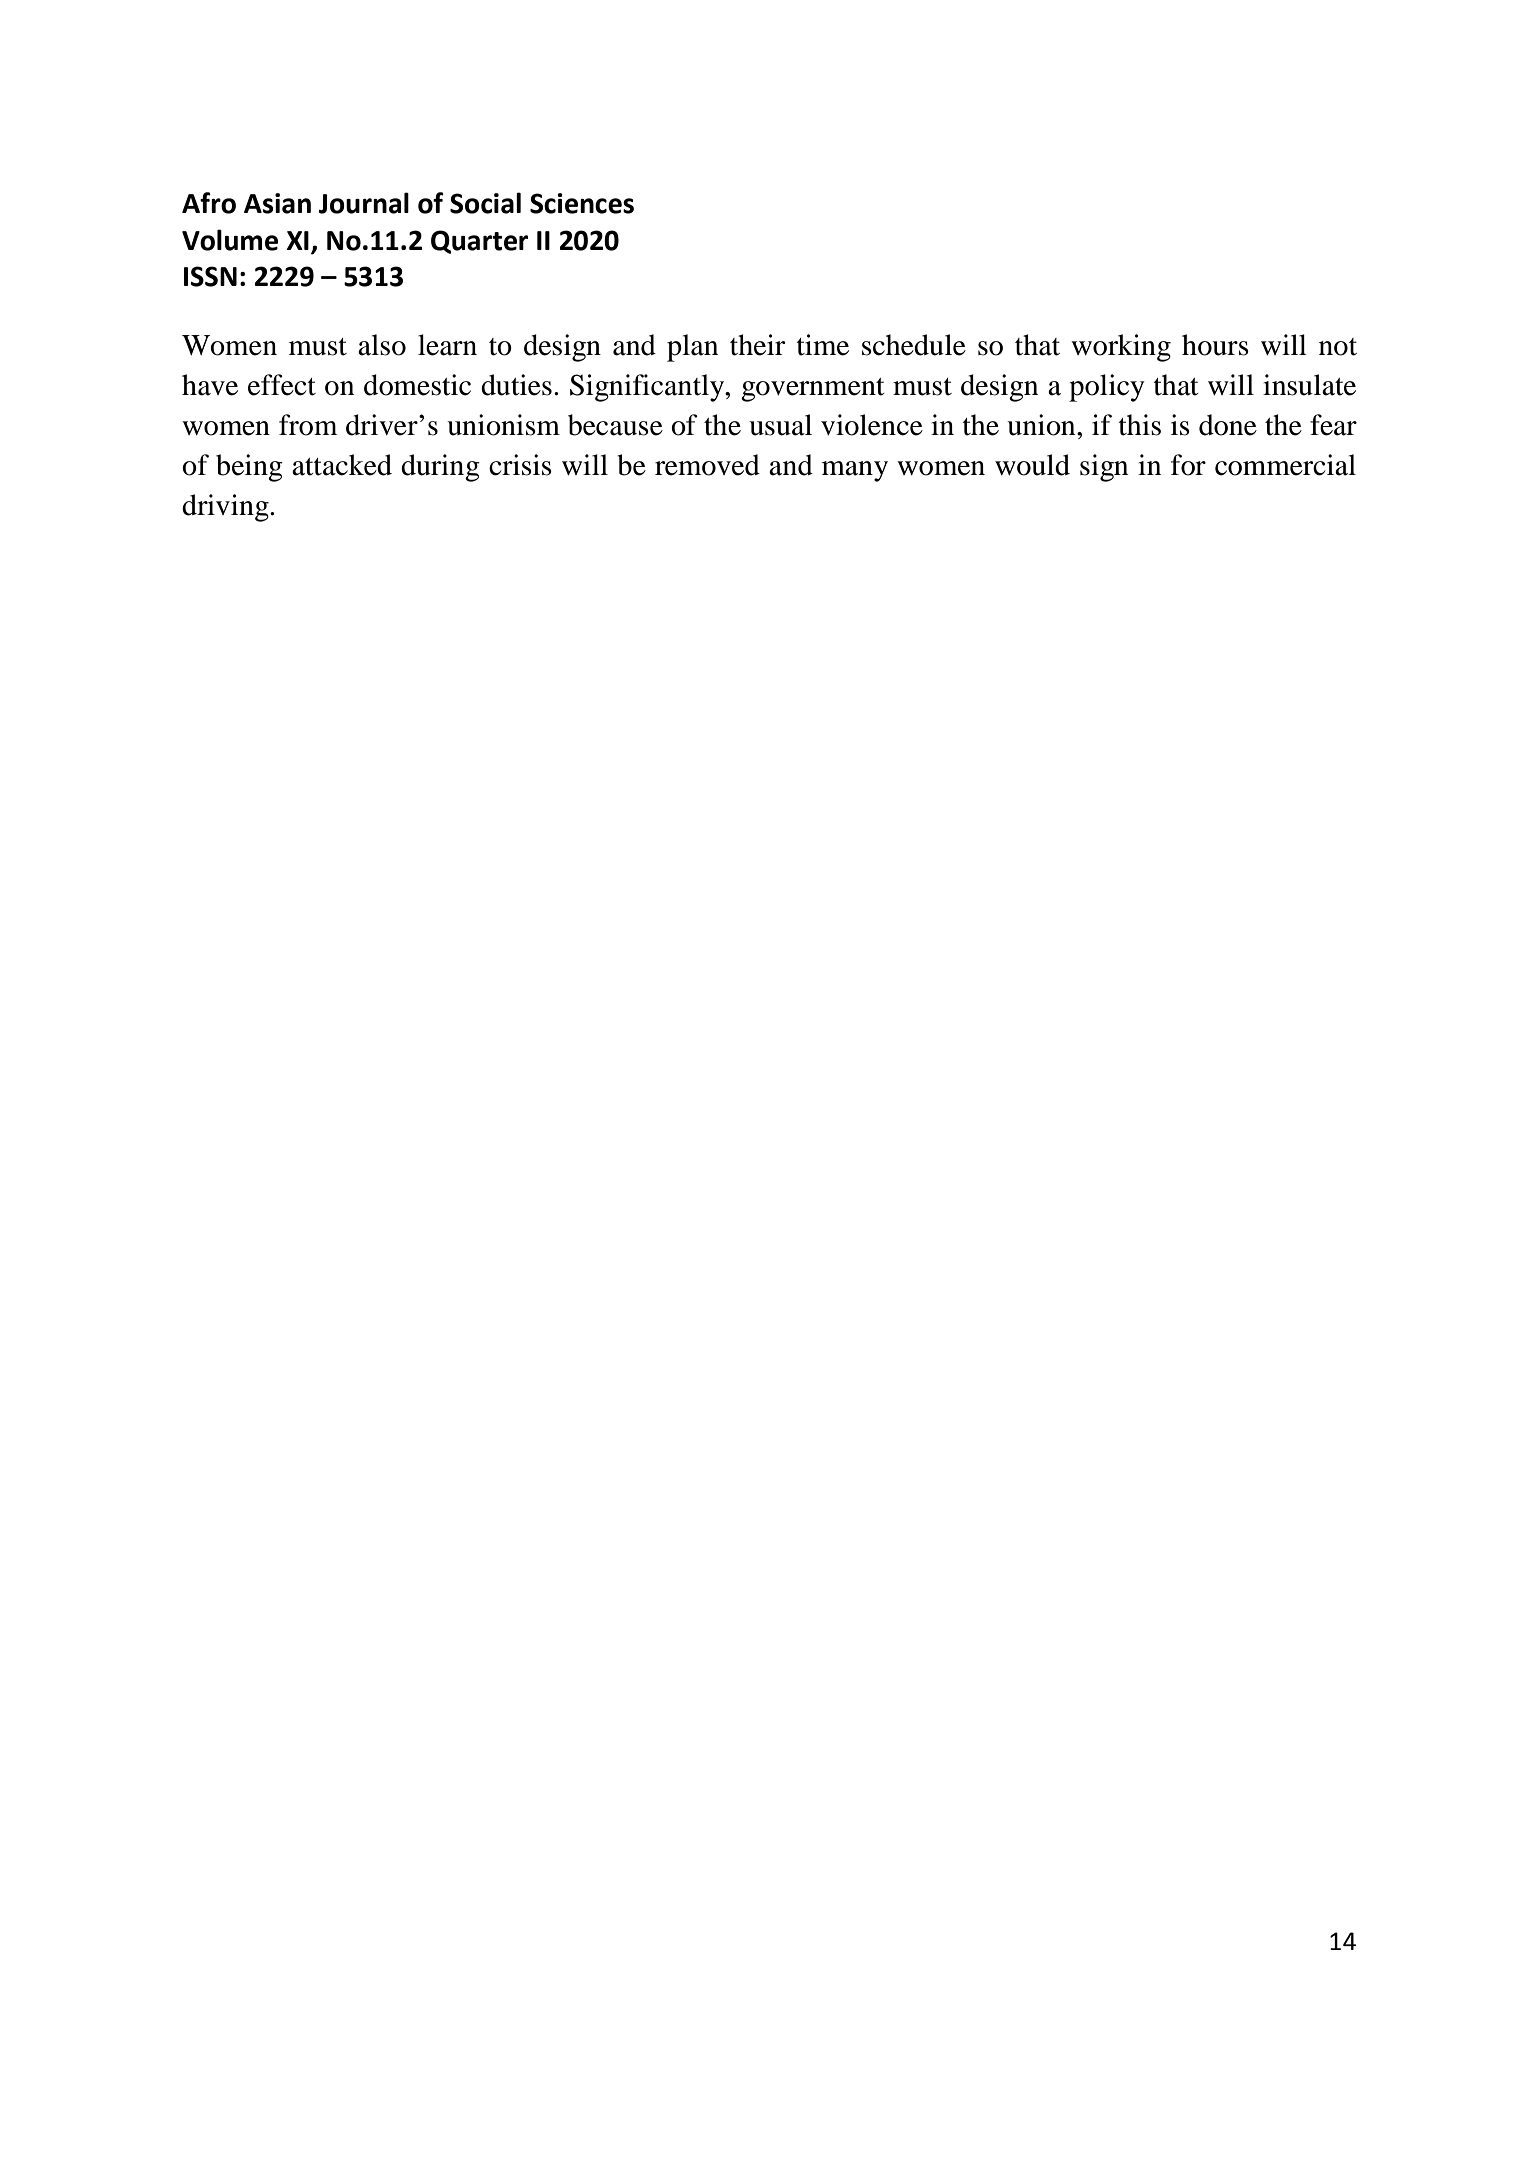 Image resolution: width=1535 pixels, height=2171 pixels. I want to click on also, so click(382, 345).
